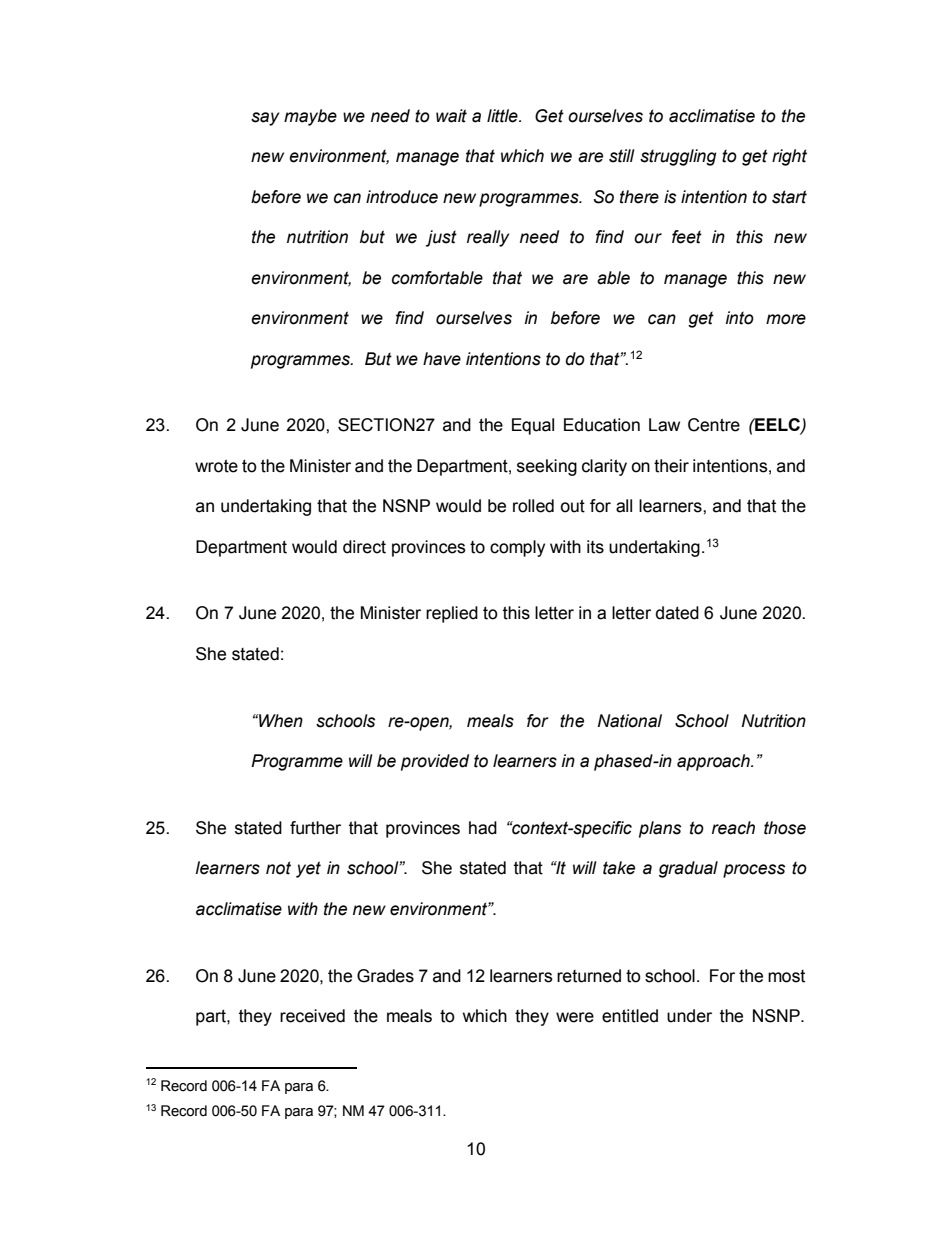 The height and width of the image is (1233, 952). Describe the element at coordinates (315, 828) in the image. I see `further` at that location.
